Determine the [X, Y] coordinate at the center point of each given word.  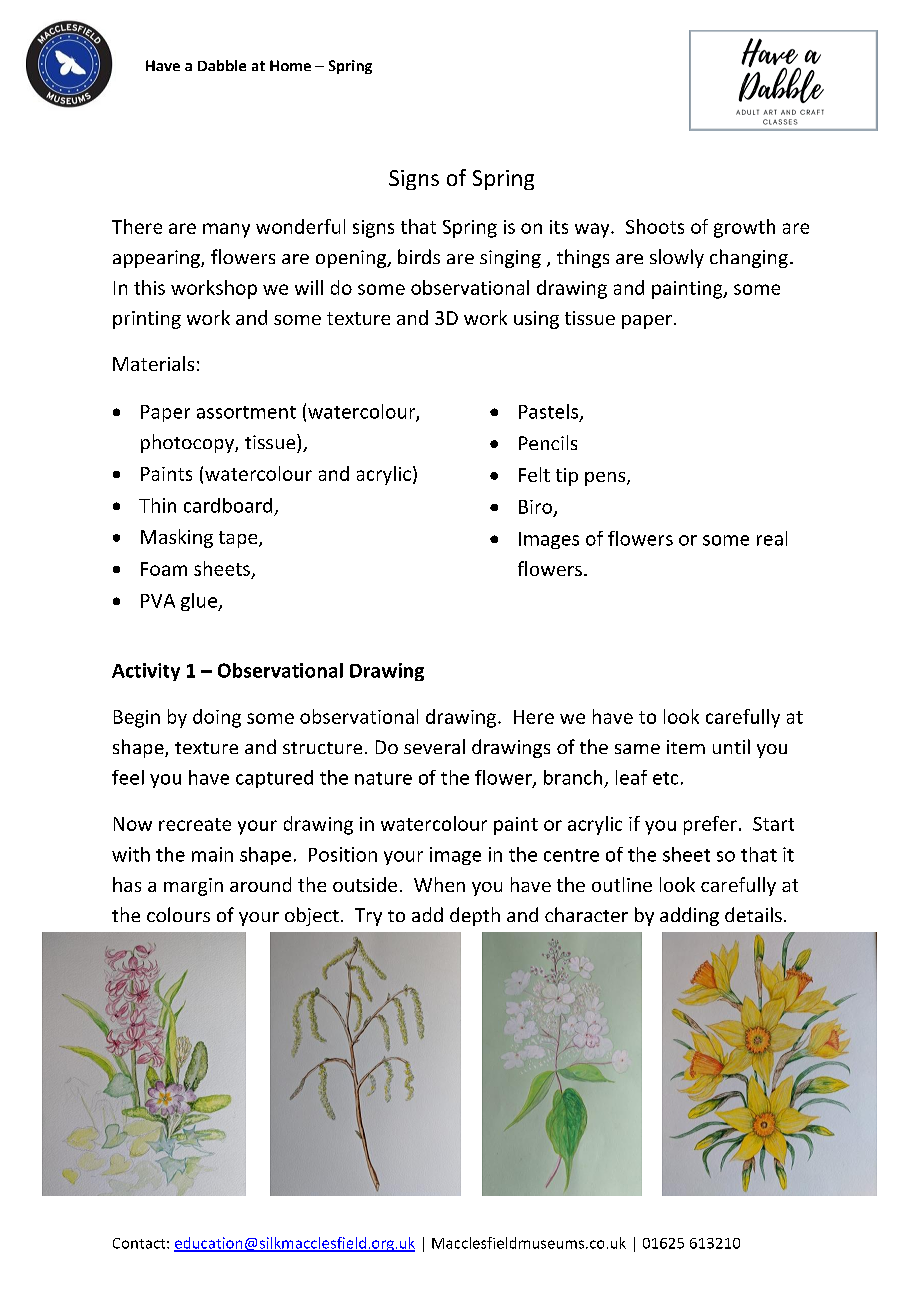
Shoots [655, 226]
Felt [534, 474]
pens [606, 479]
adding [689, 916]
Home [290, 65]
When [439, 884]
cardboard [228, 505]
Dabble [222, 65]
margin [193, 887]
